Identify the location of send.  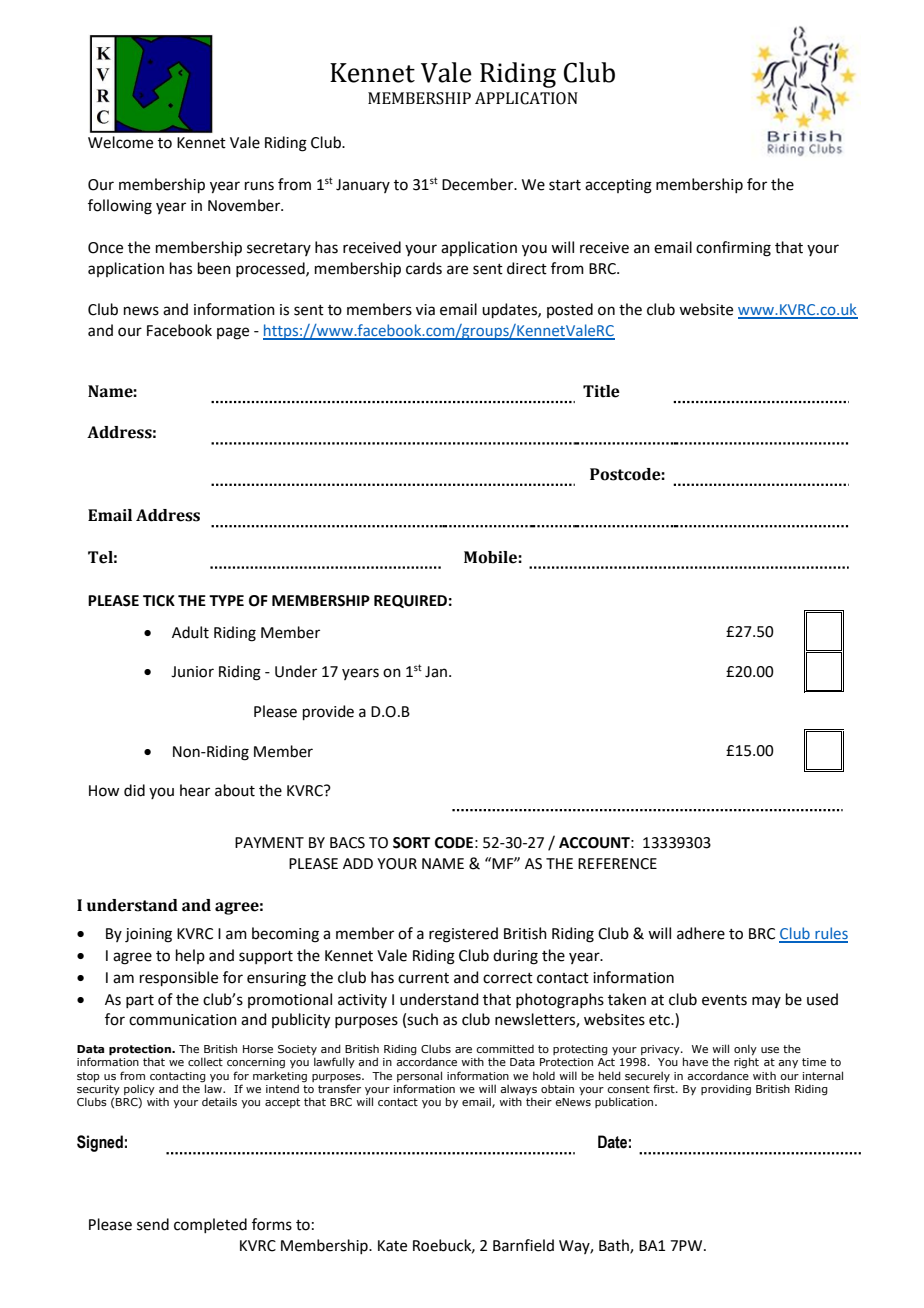
(153, 1224).
